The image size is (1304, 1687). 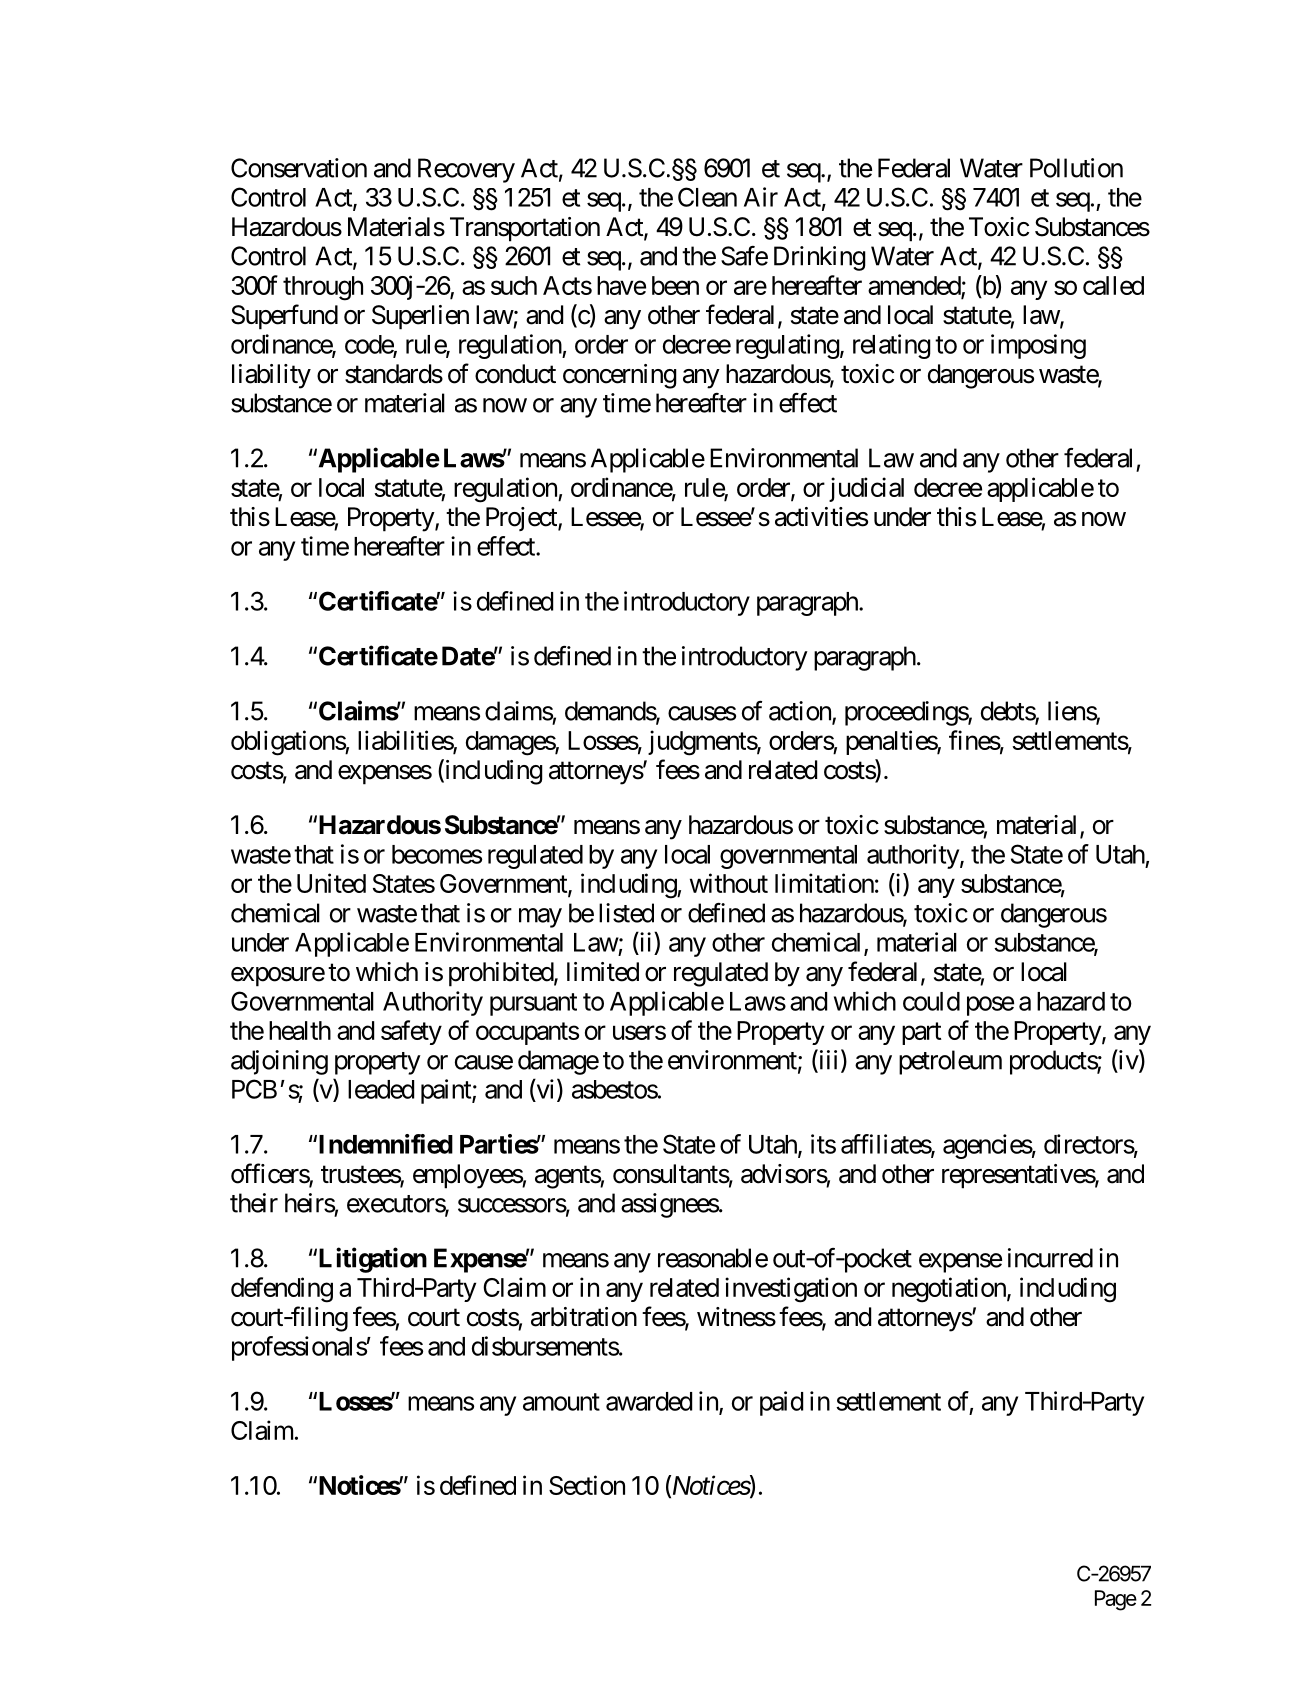 I want to click on limitation, so click(x=824, y=883).
